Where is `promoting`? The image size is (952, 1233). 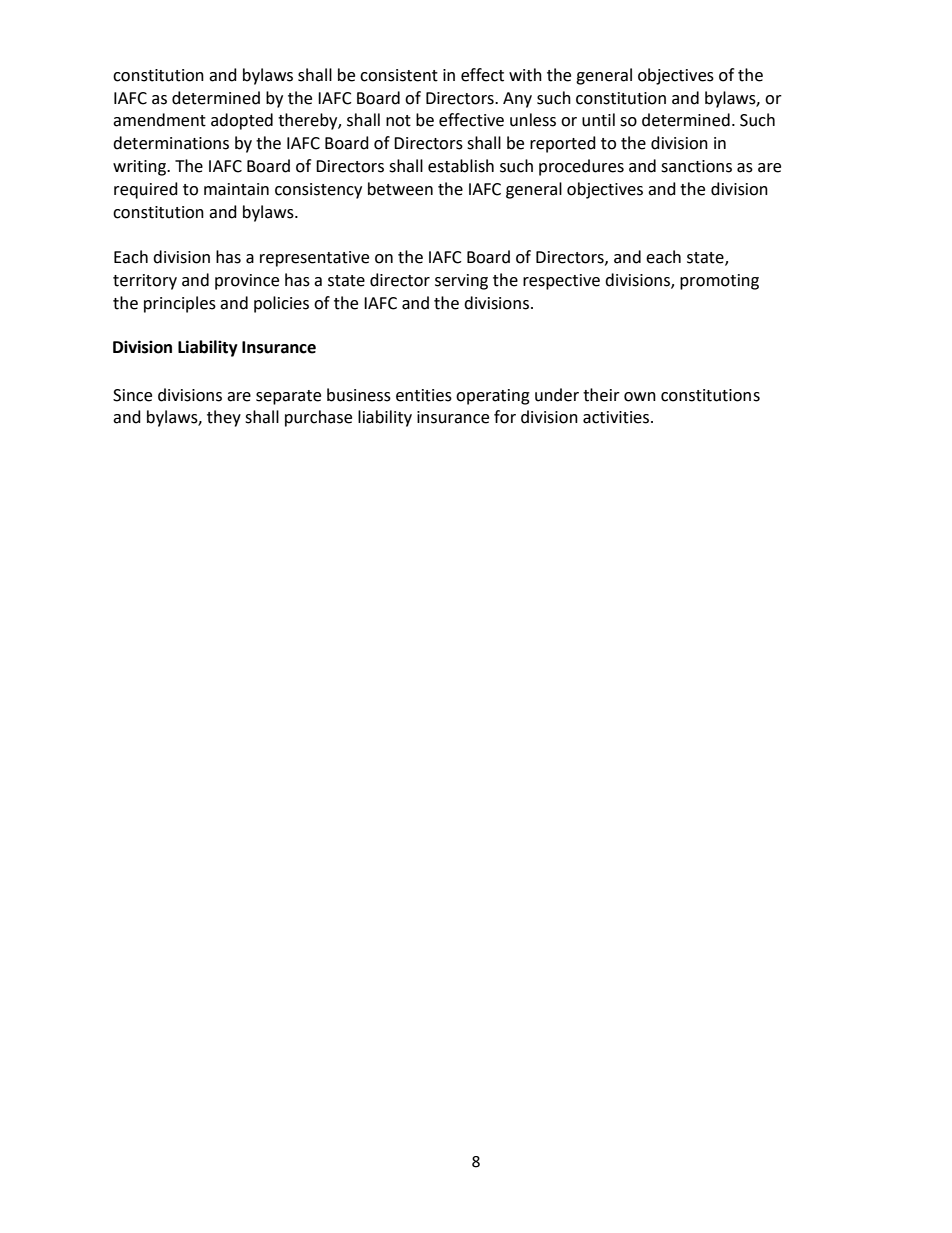
promoting is located at coordinates (719, 282).
